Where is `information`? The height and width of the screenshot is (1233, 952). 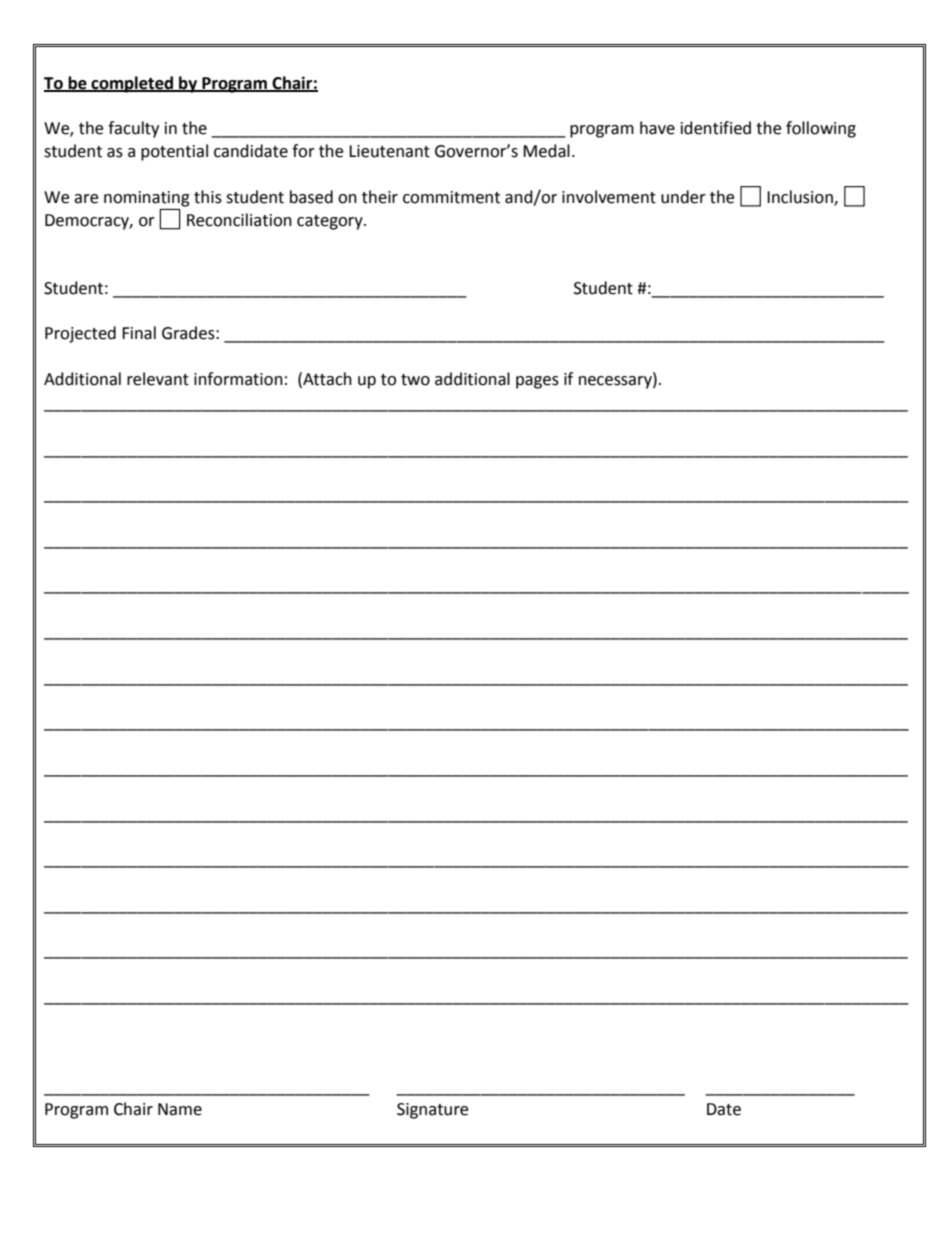
information is located at coordinates (238, 379).
